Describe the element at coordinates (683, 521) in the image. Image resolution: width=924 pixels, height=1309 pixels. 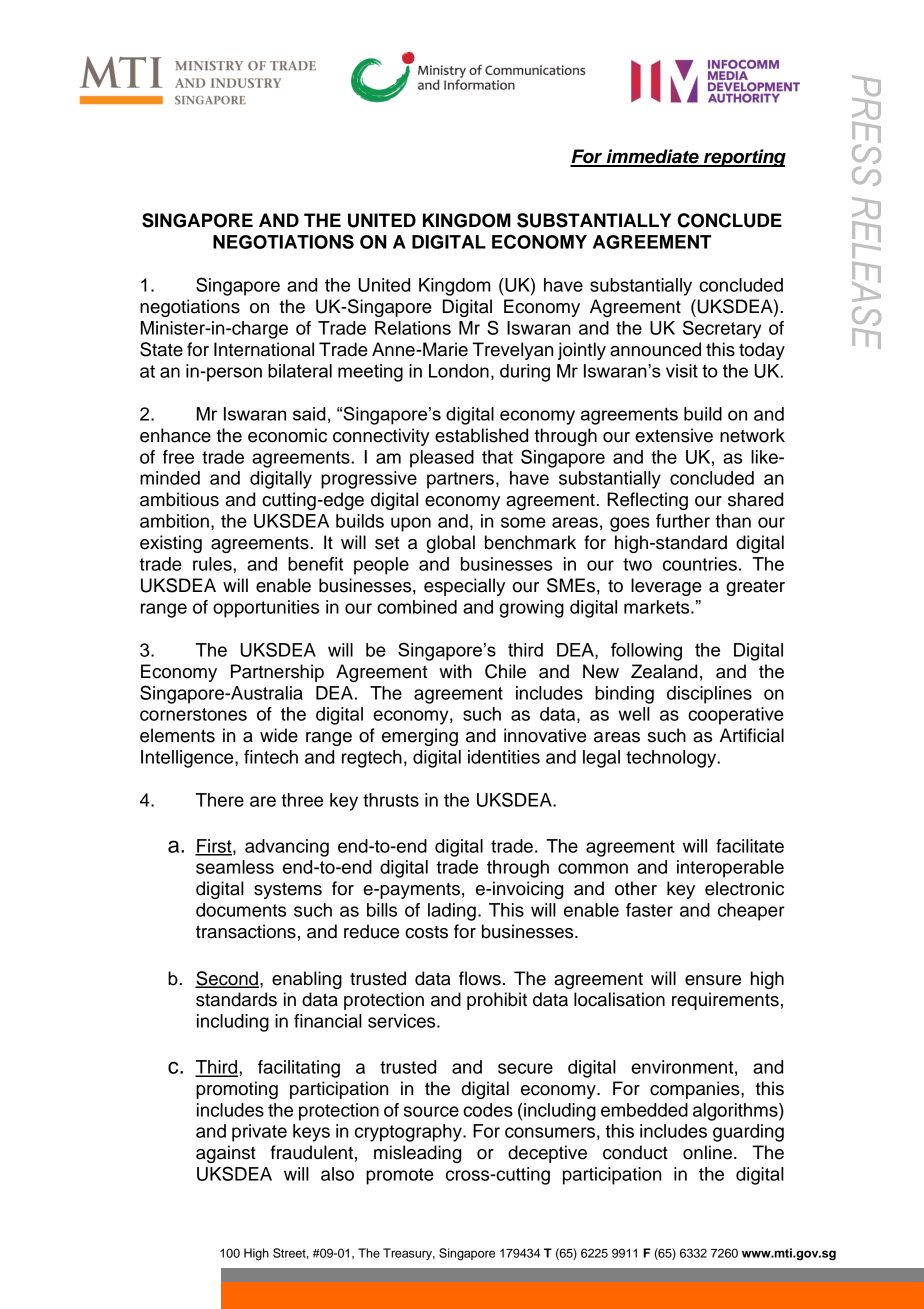
I see `further` at that location.
